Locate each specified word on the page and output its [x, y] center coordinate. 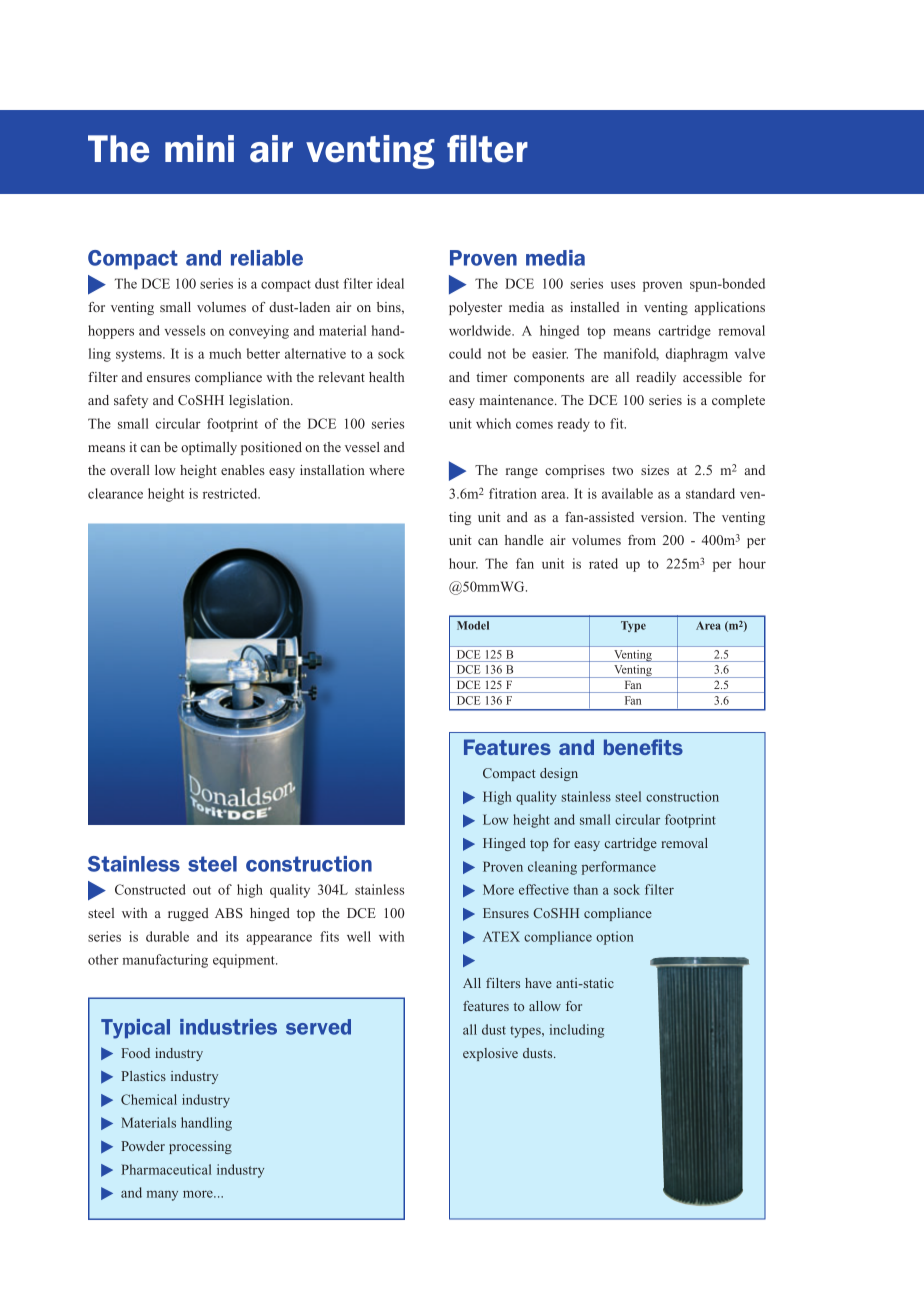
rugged [188, 914]
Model [473, 625]
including [577, 1031]
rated [603, 563]
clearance [115, 493]
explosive [490, 1054]
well [359, 936]
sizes [655, 470]
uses [623, 285]
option [615, 938]
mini [199, 148]
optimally [209, 448]
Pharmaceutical [166, 1169]
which [493, 423]
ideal [390, 283]
